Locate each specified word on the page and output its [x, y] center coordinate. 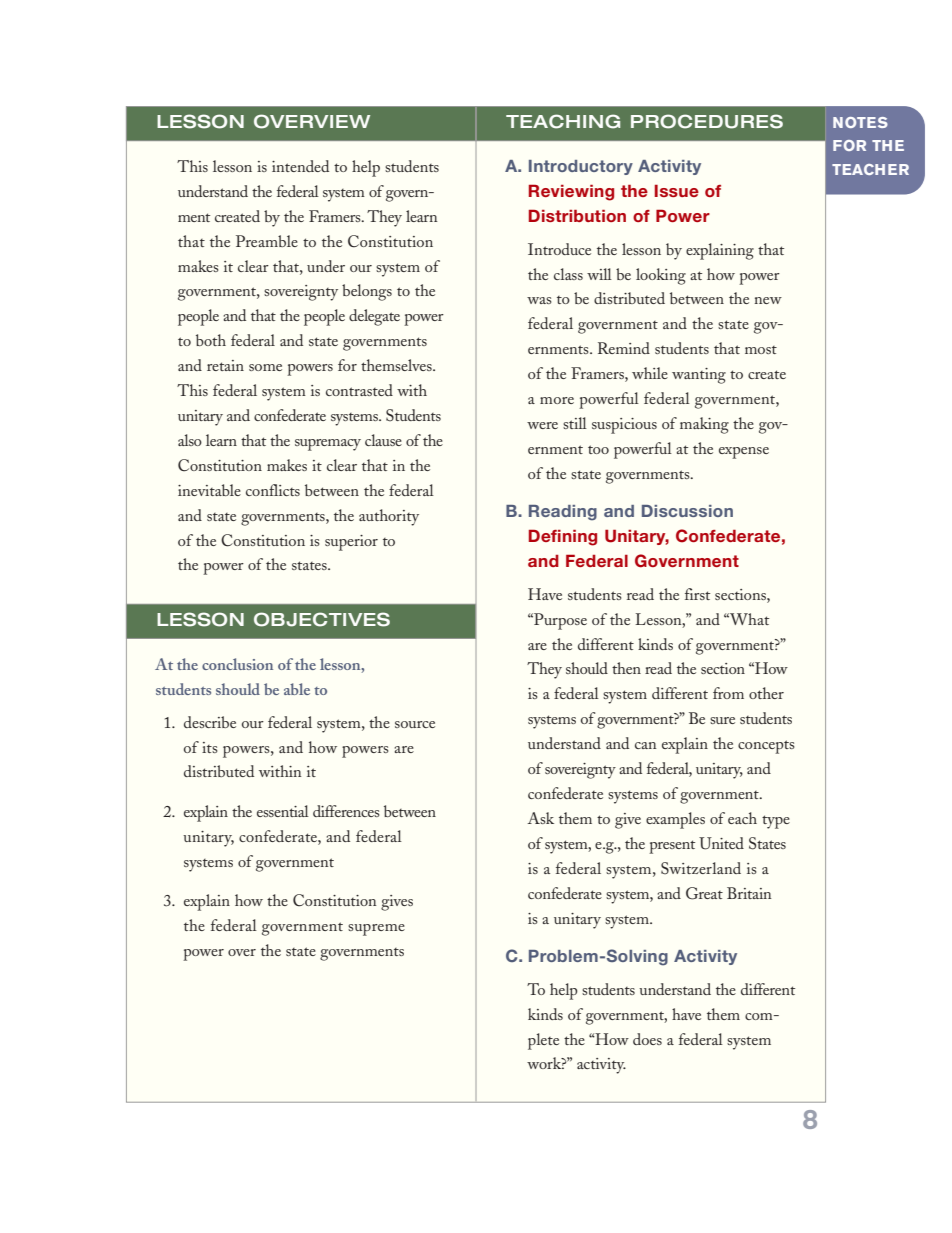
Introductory [581, 167]
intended [300, 166]
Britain [749, 893]
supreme [376, 930]
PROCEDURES [707, 121]
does [647, 1039]
